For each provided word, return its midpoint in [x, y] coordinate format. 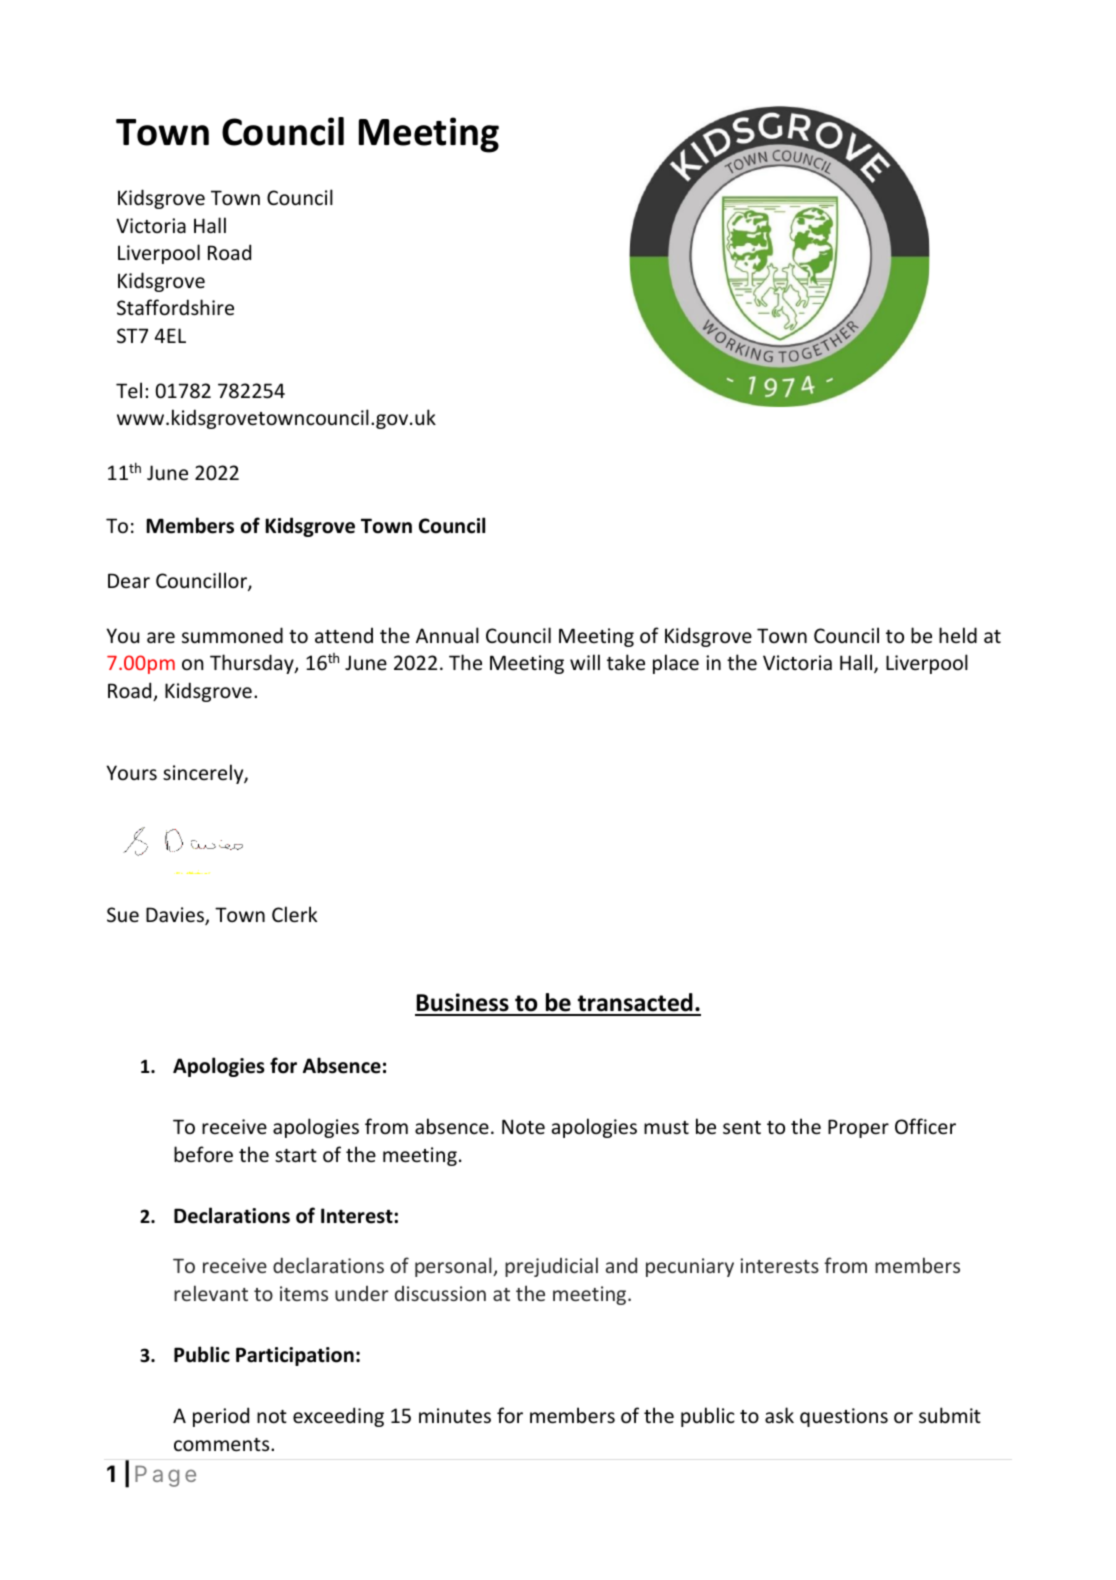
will [585, 662]
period [221, 1417]
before [203, 1154]
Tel [129, 390]
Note [523, 1127]
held [958, 635]
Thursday [253, 664]
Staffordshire [175, 307]
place [676, 664]
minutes [455, 1416]
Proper [858, 1128]
